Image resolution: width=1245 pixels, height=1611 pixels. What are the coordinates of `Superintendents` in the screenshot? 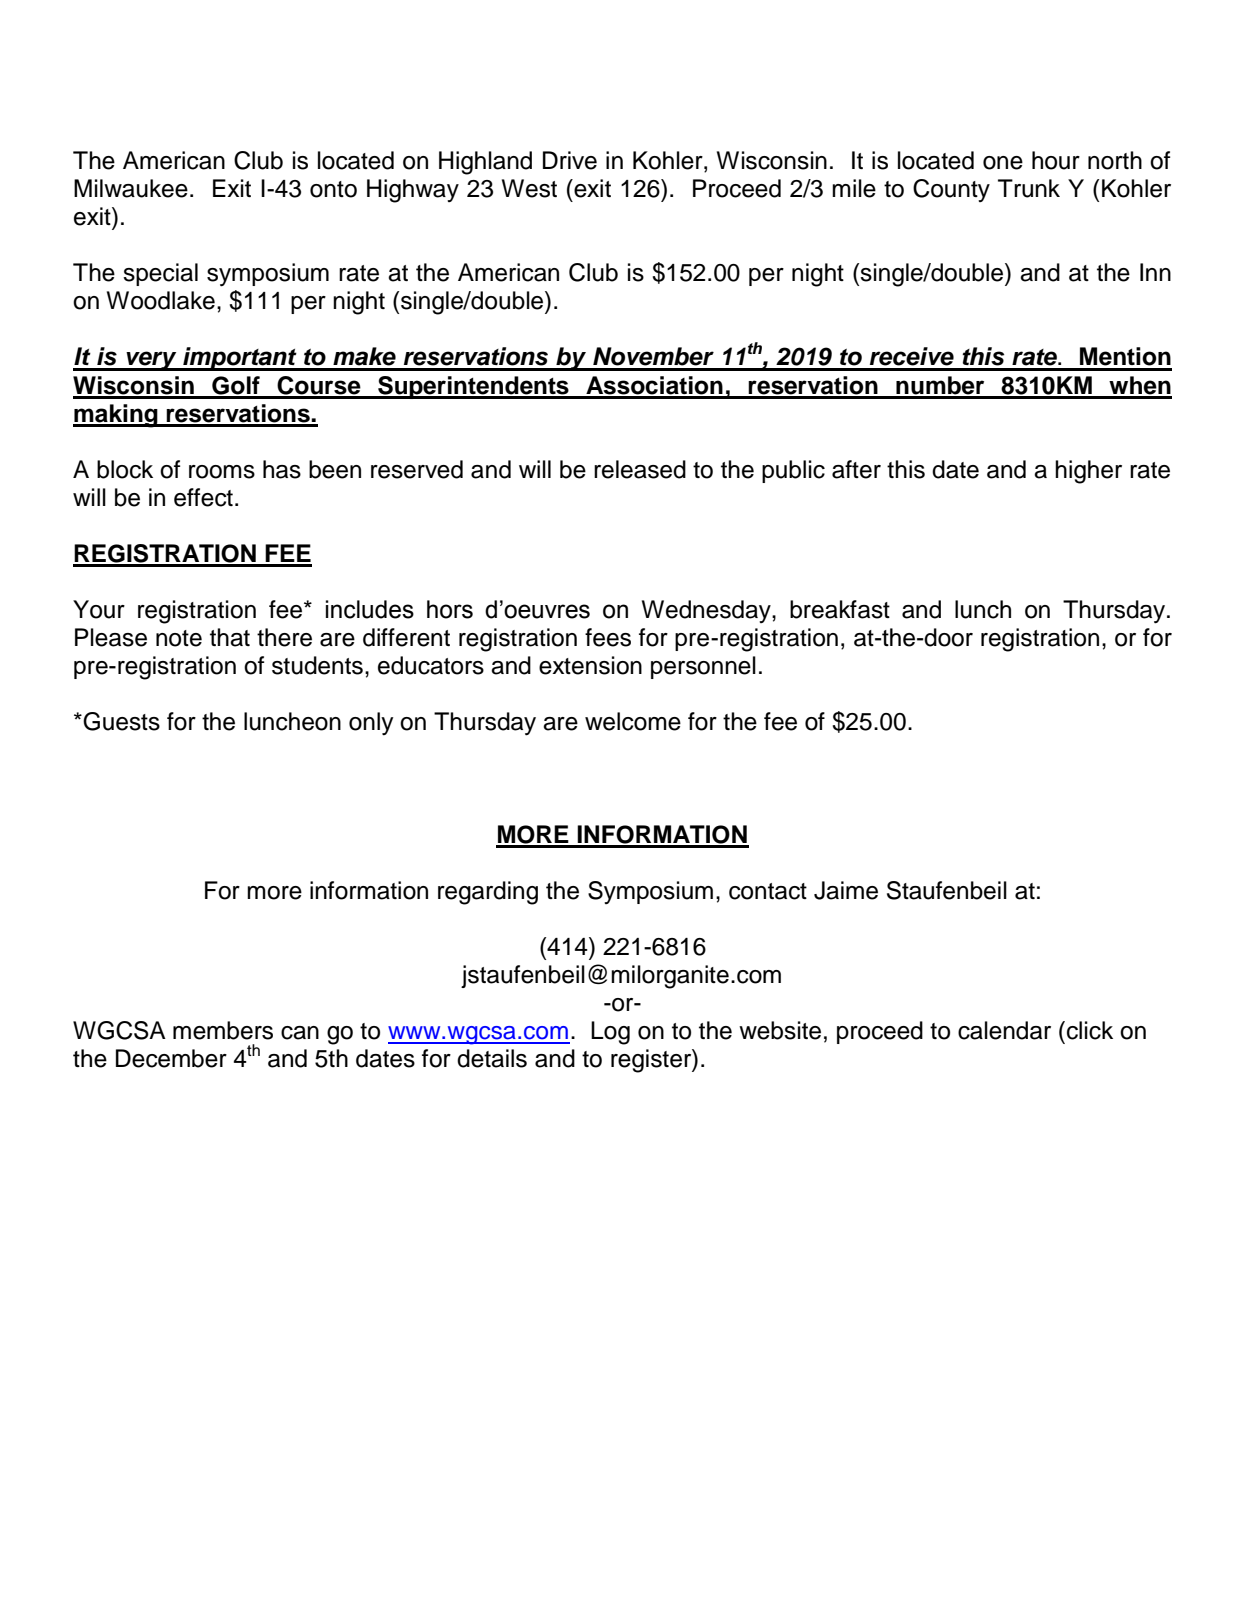 It's located at (473, 387).
